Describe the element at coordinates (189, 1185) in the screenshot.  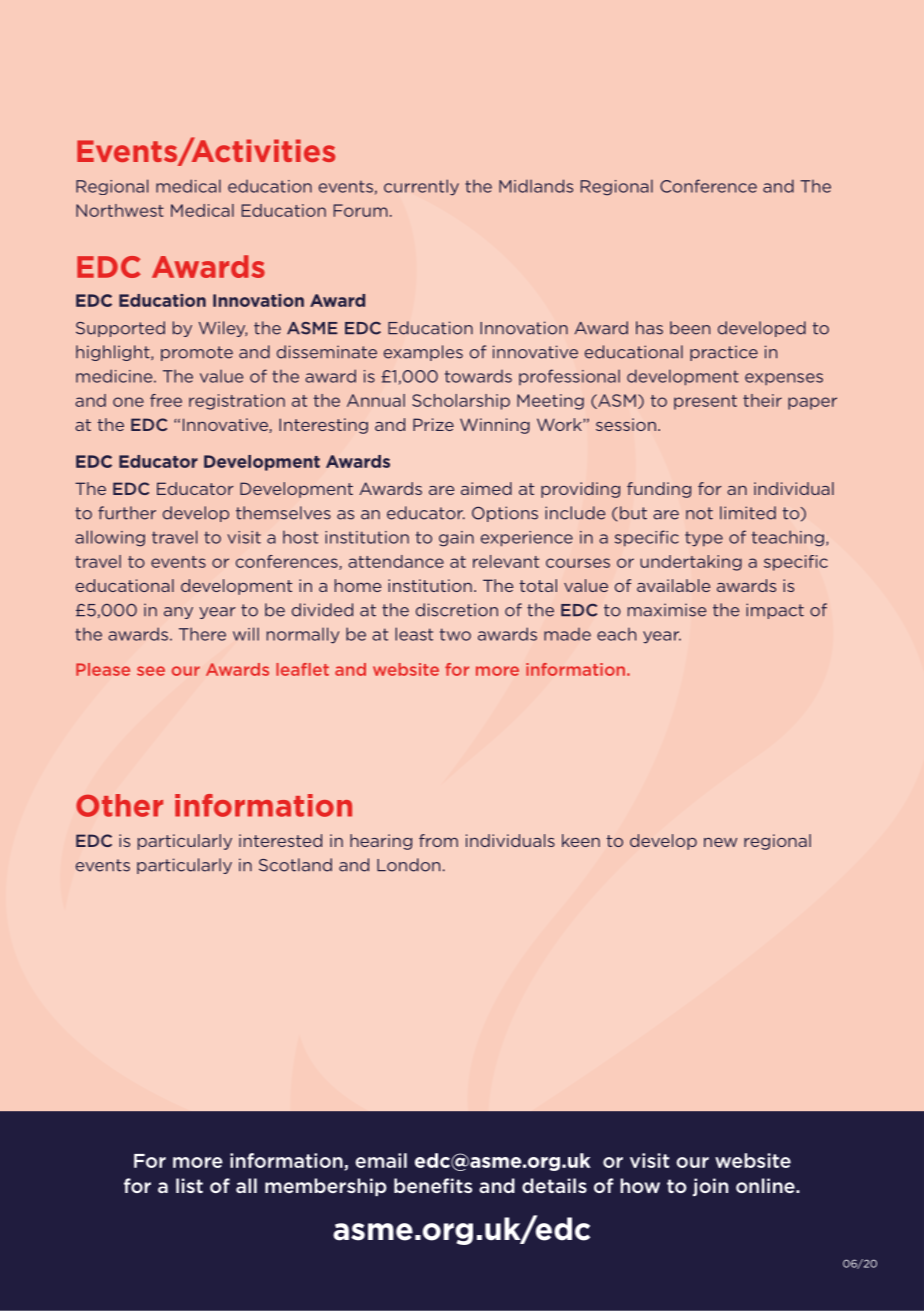
I see `list` at that location.
